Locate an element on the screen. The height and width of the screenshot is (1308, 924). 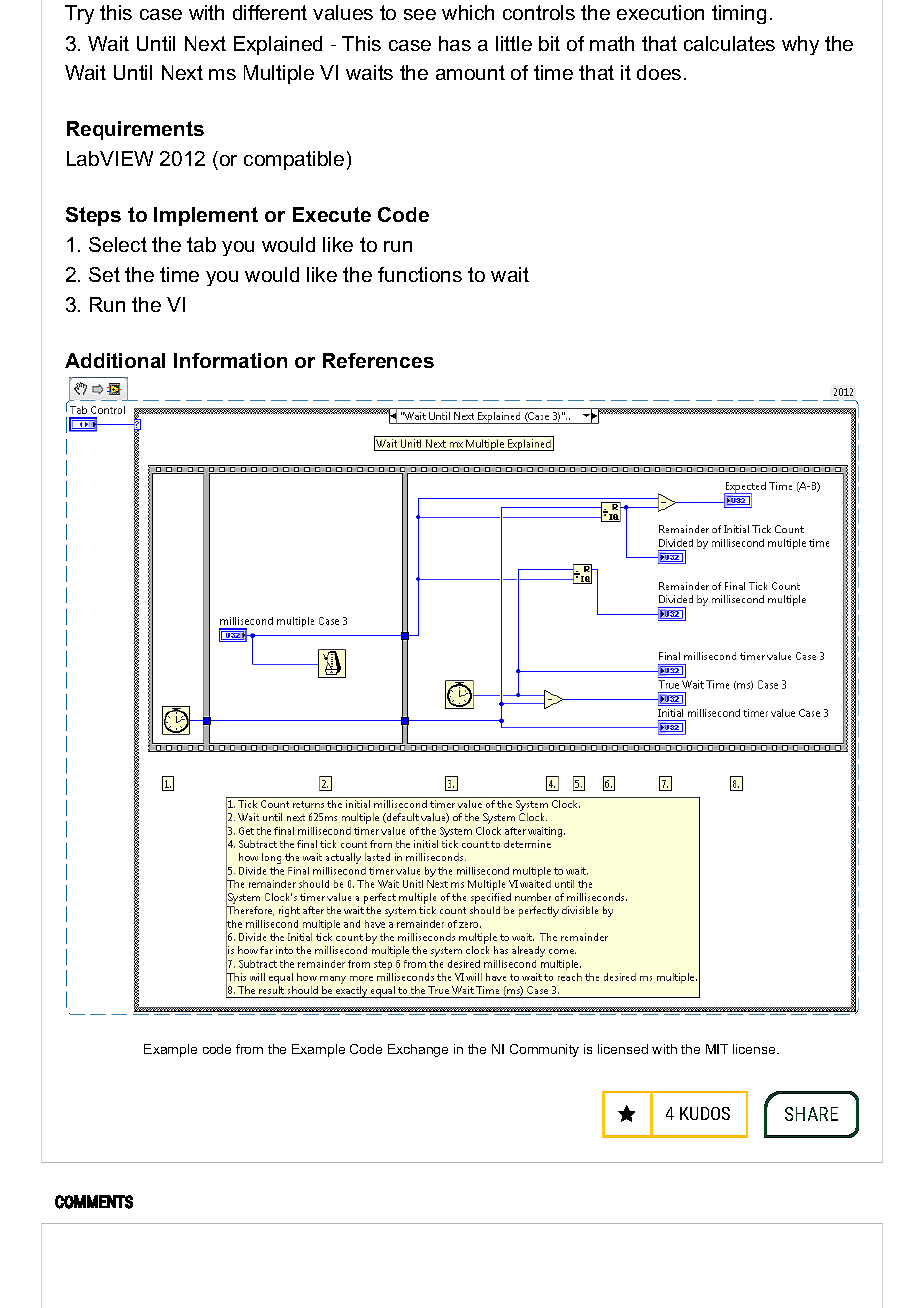
Additional is located at coordinates (115, 360).
